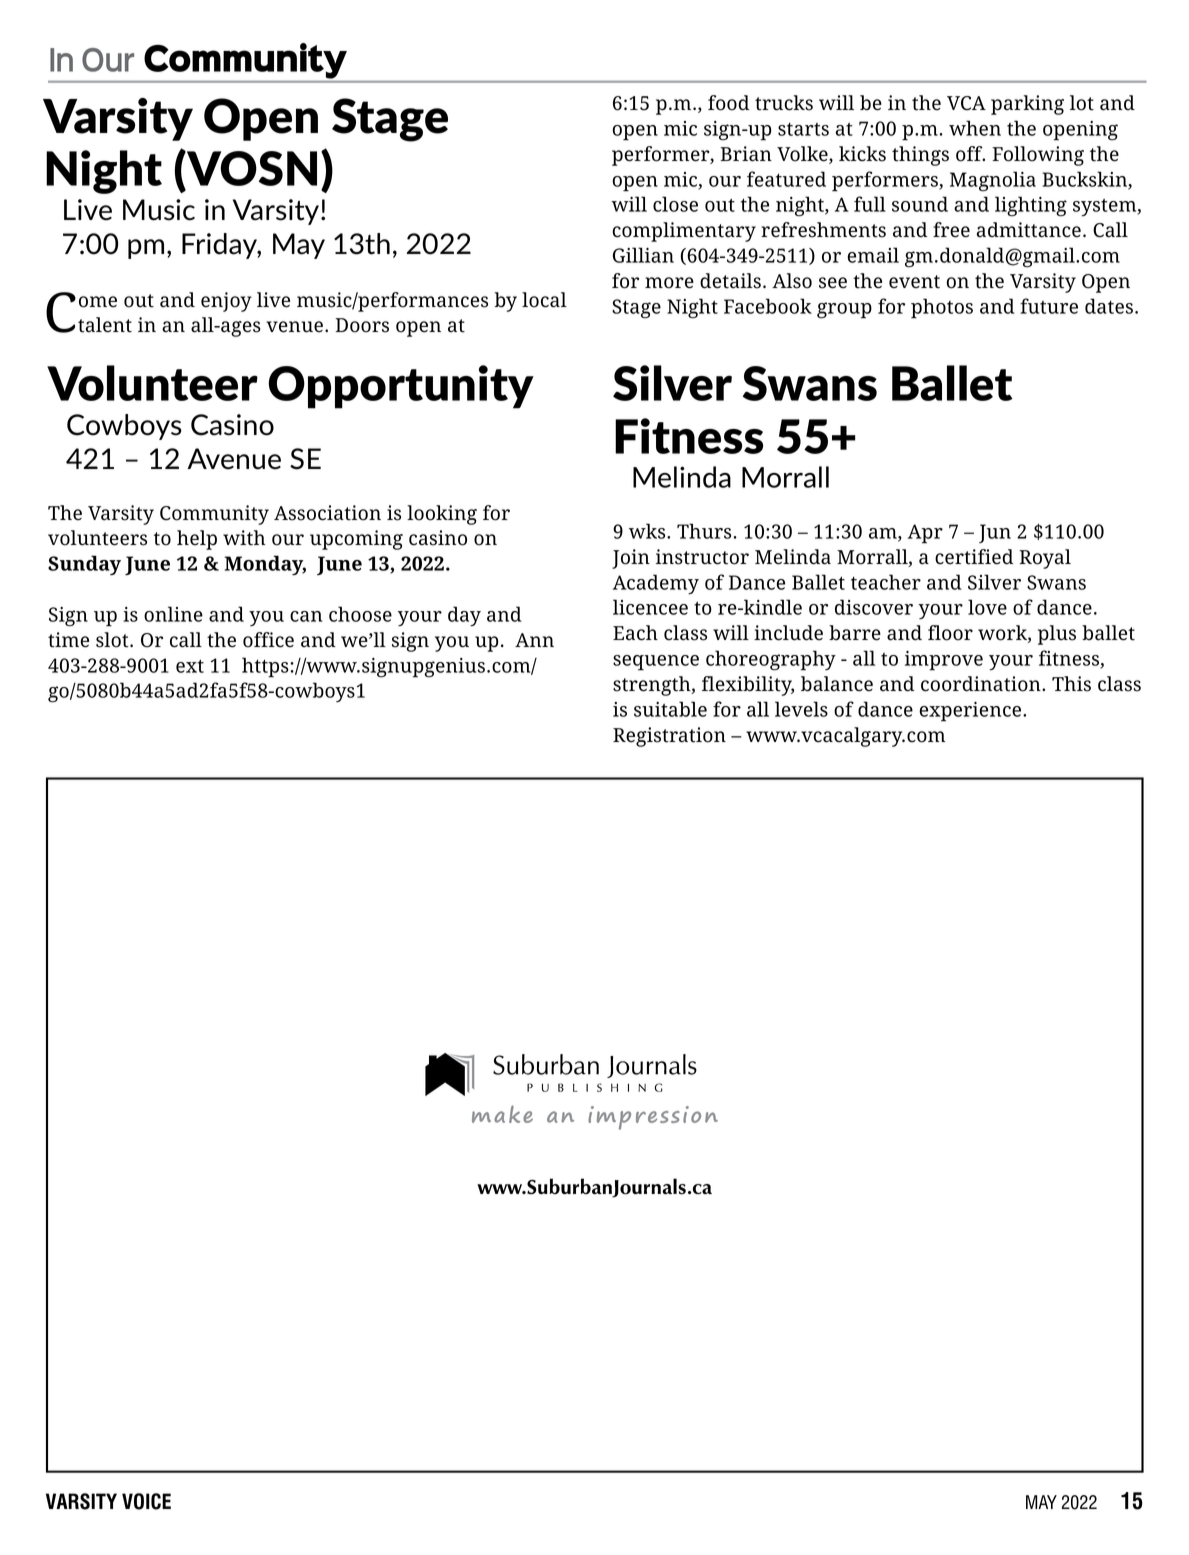 This screenshot has width=1189, height=1555. Describe the element at coordinates (226, 302) in the screenshot. I see `enjoy` at that location.
